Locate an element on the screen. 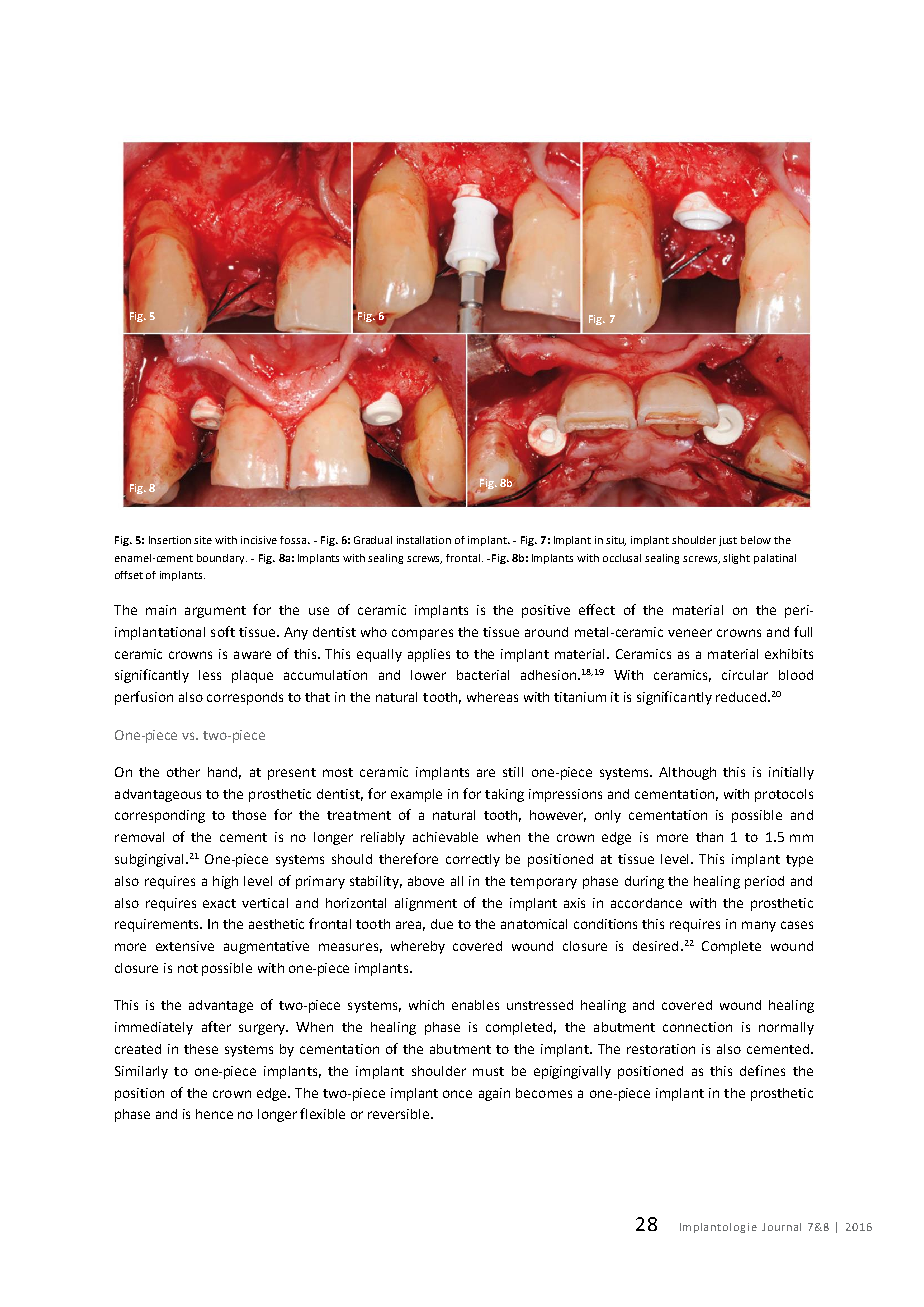  other is located at coordinates (183, 772).
